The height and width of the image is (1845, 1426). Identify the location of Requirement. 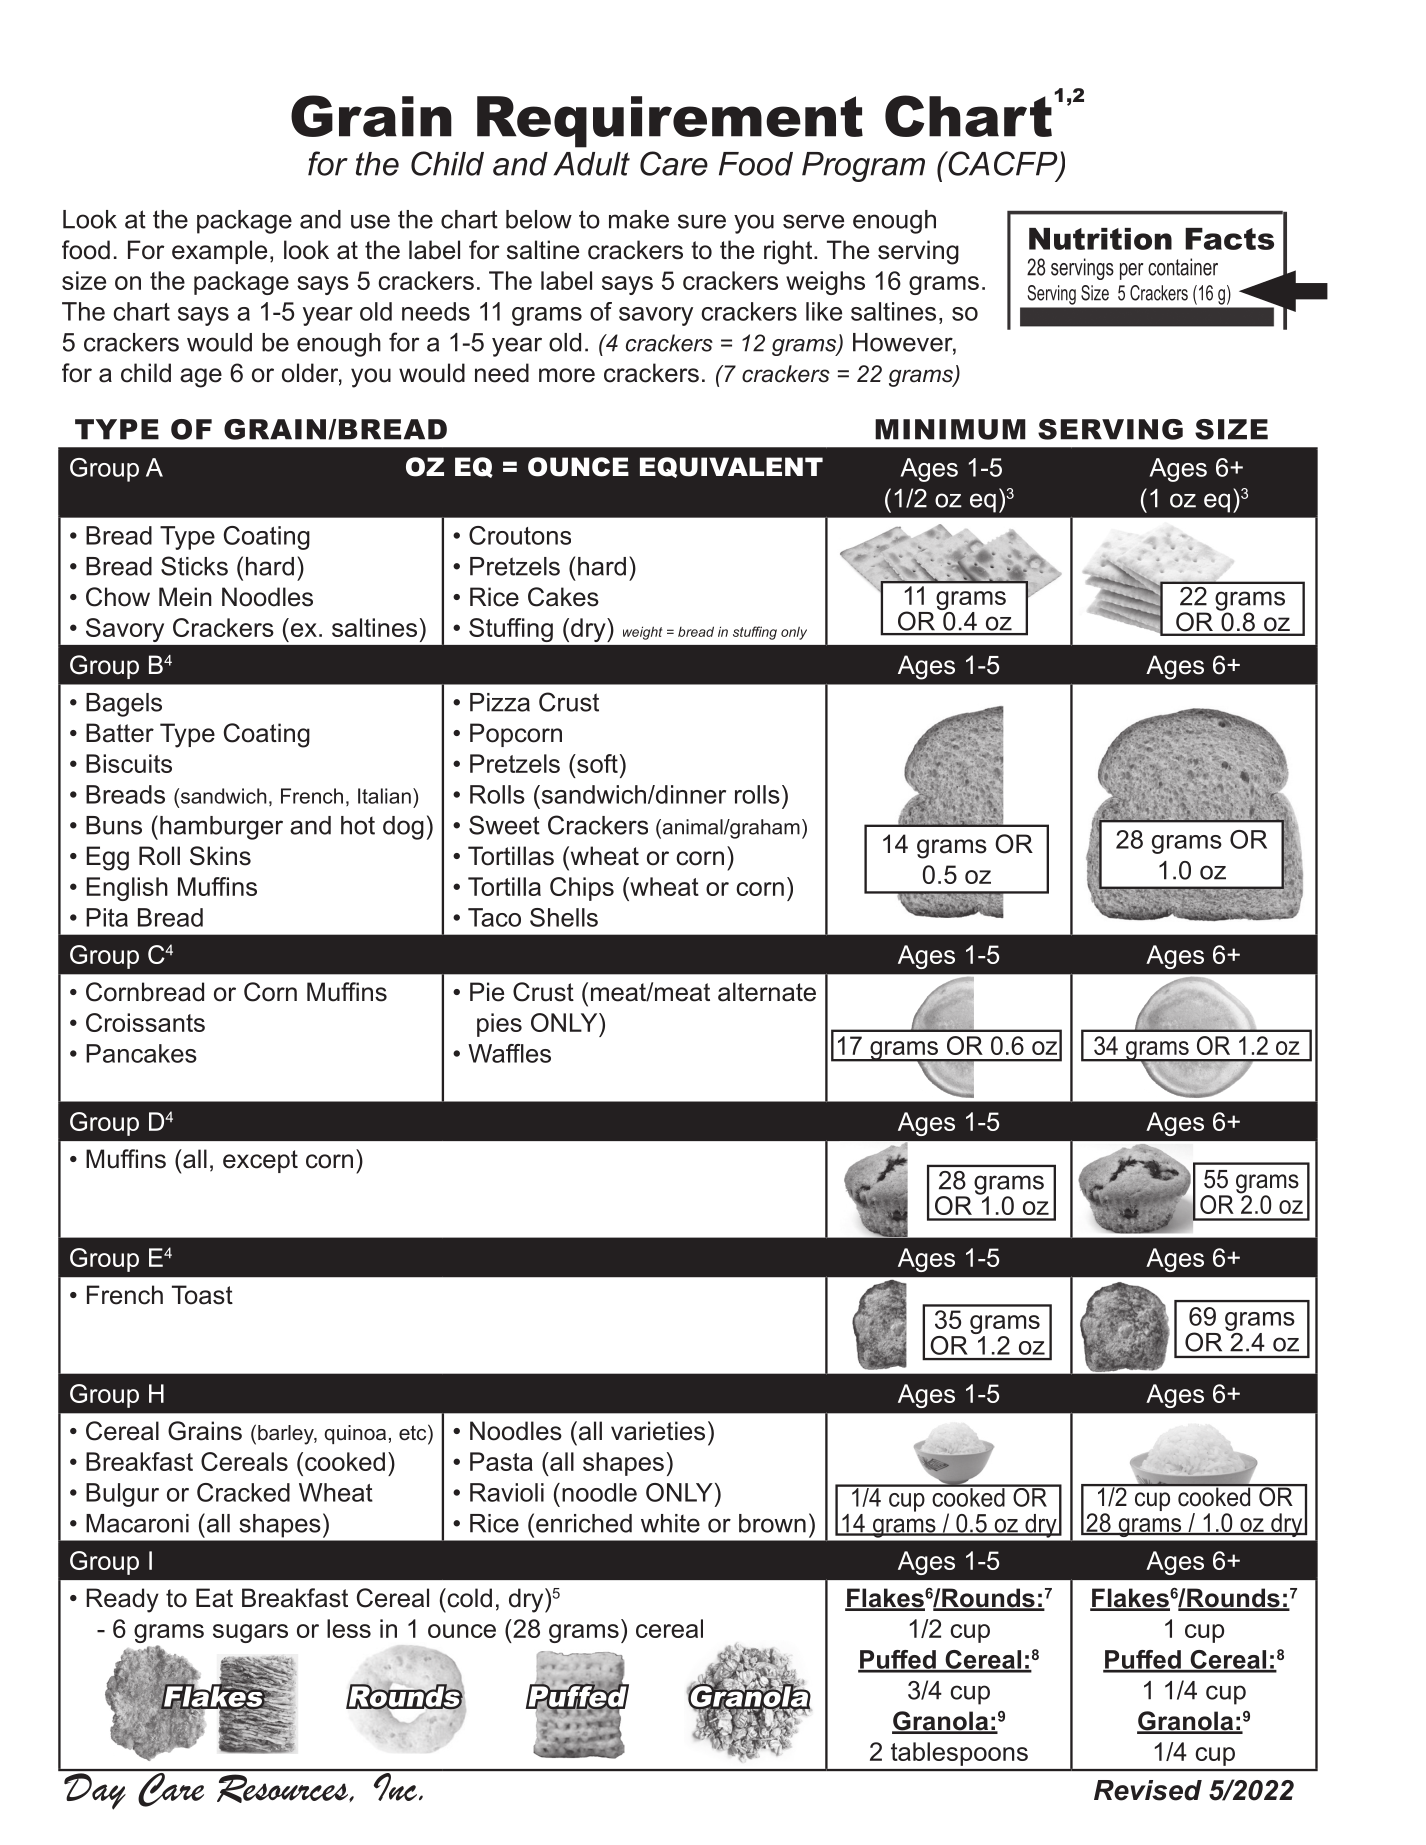
(670, 122).
